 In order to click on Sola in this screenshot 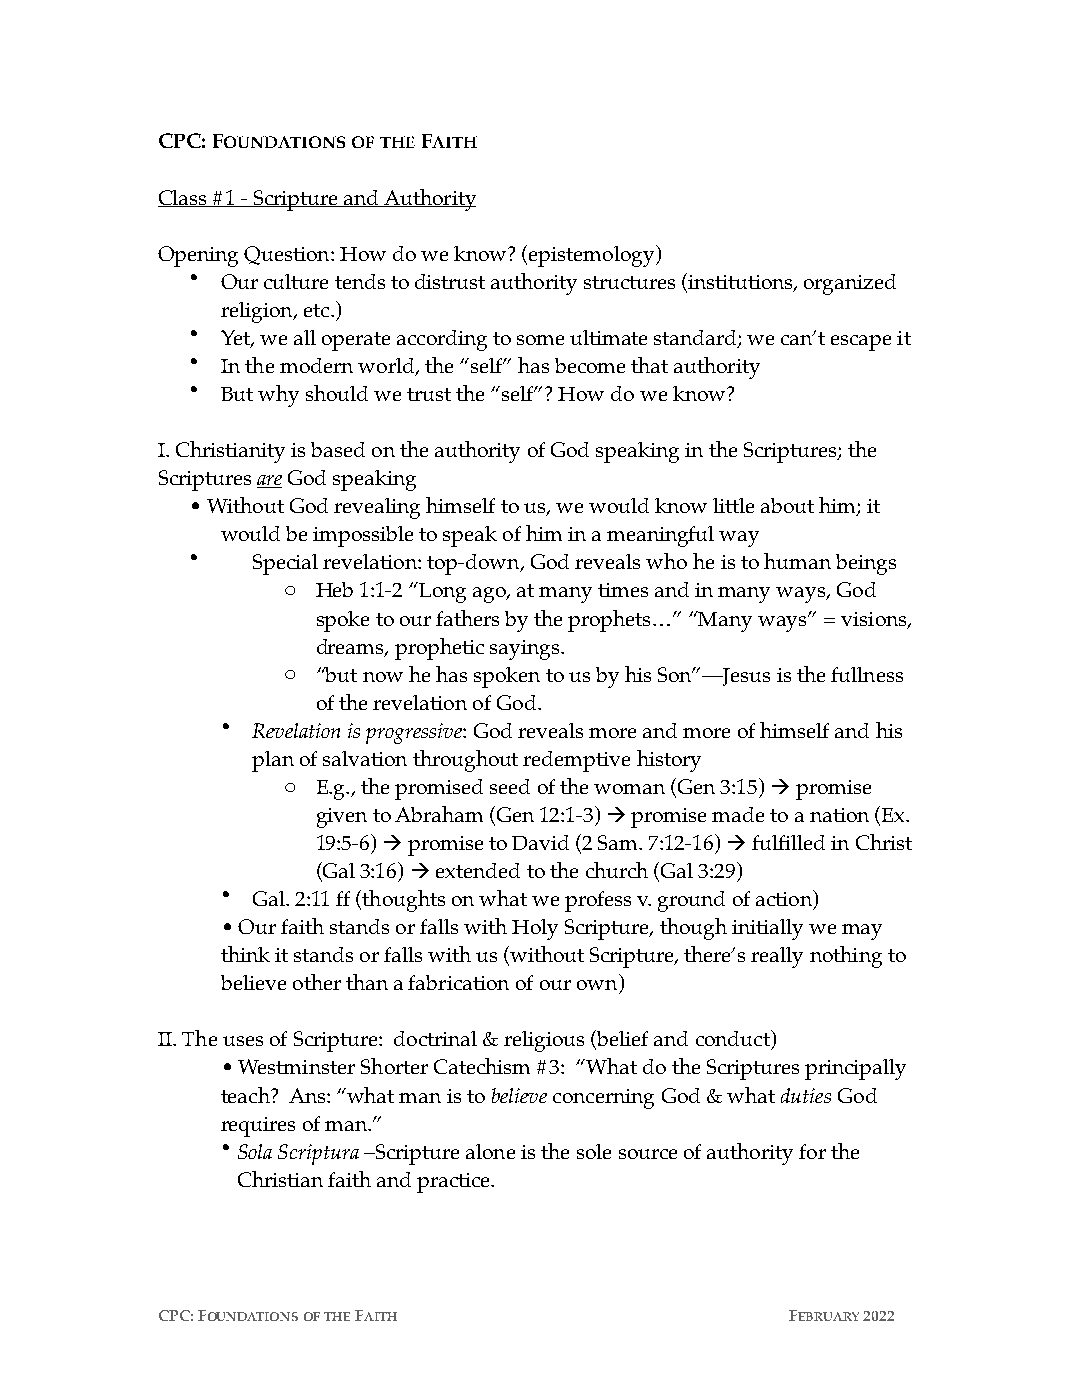, I will do `click(255, 1151)`.
